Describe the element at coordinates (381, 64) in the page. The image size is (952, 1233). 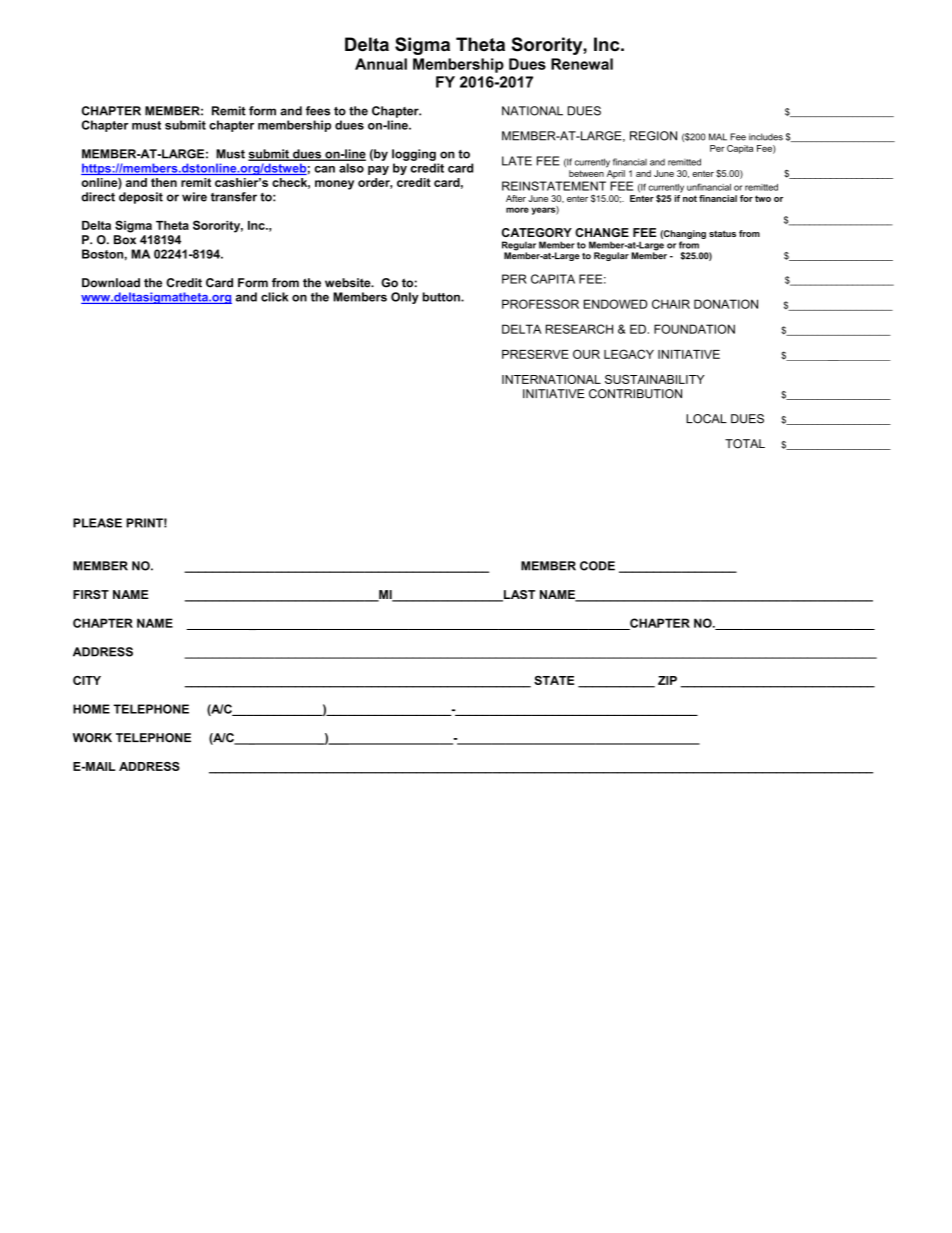
I see `Annual` at that location.
